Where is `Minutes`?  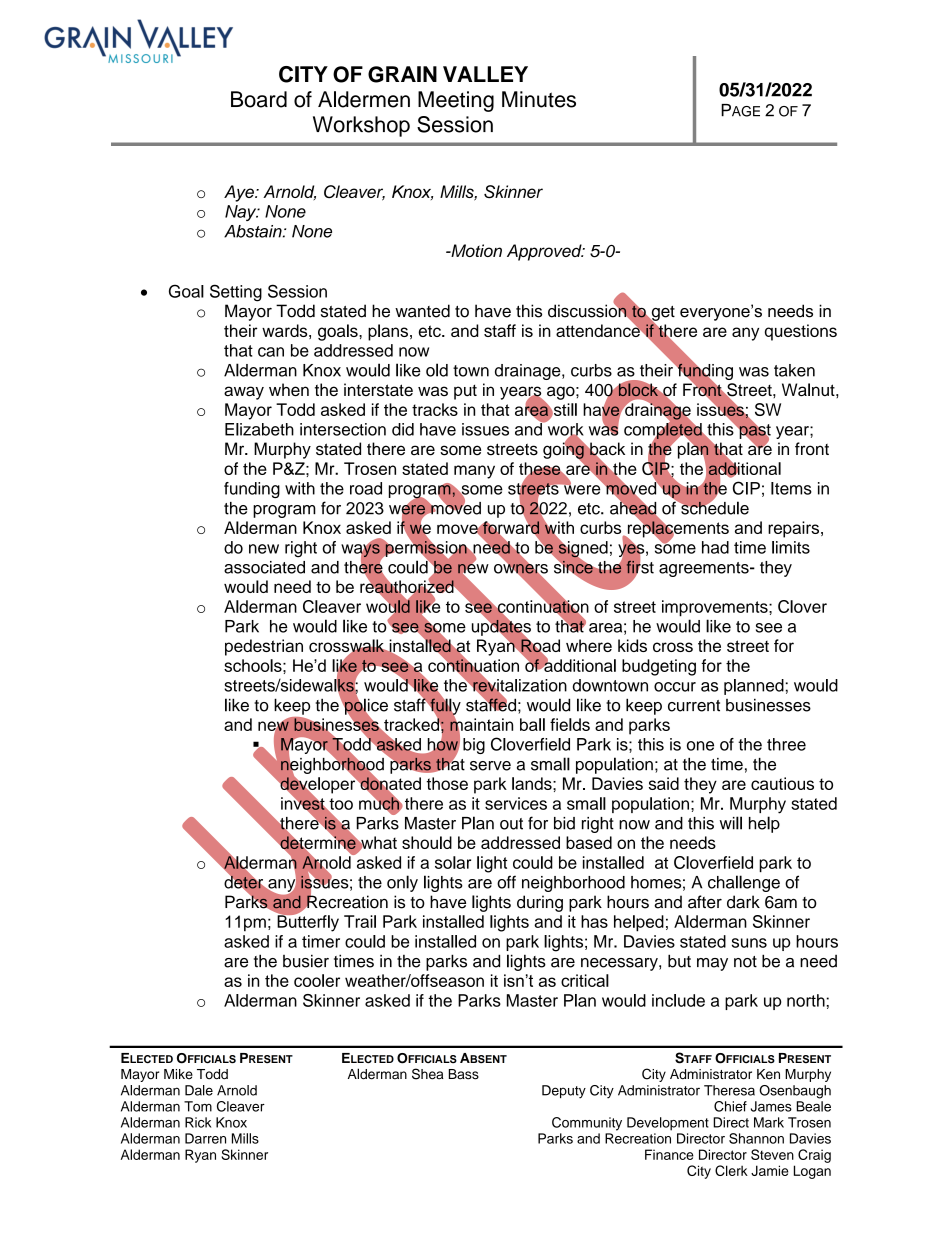 Minutes is located at coordinates (539, 99).
